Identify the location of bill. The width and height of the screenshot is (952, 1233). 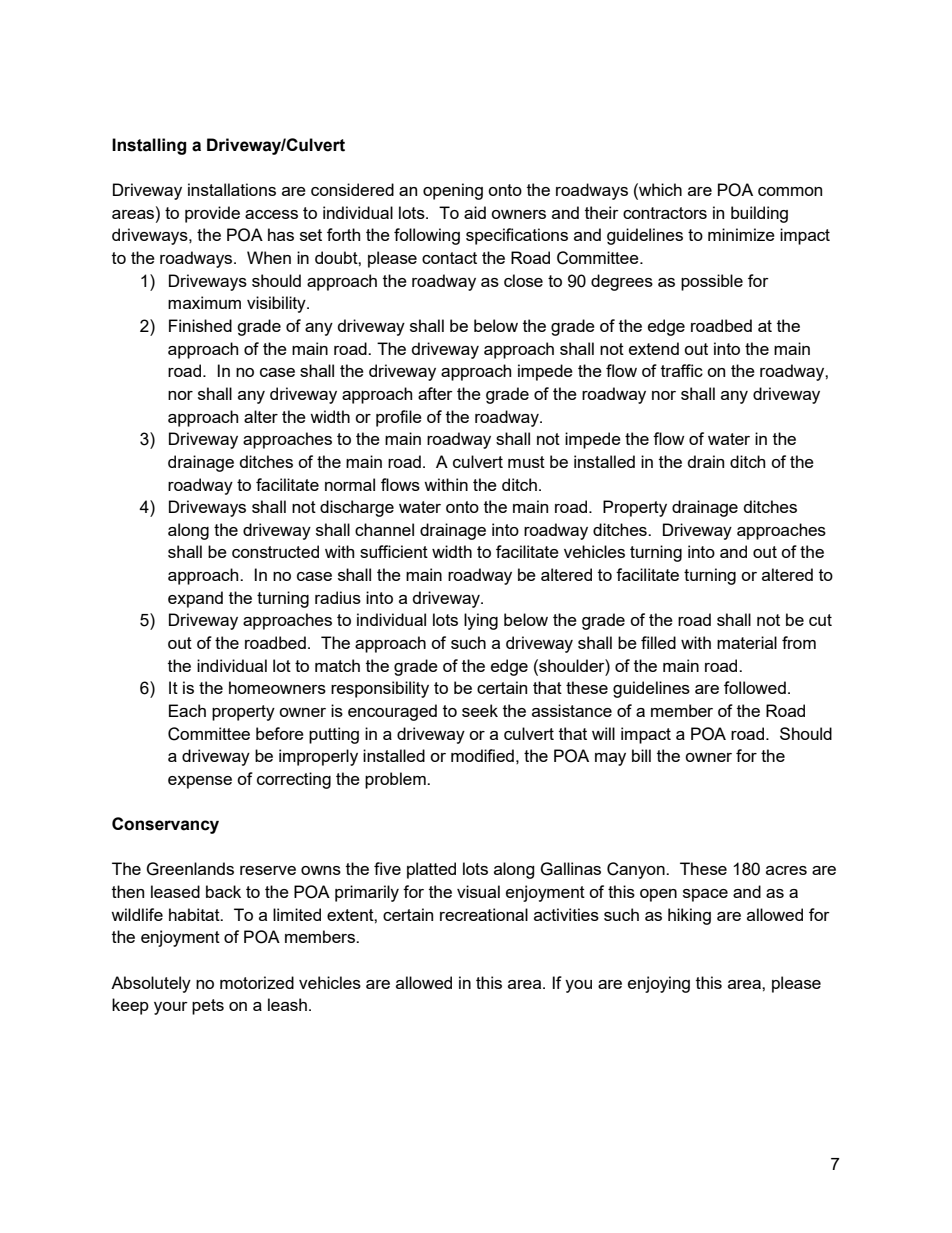
(641, 755).
